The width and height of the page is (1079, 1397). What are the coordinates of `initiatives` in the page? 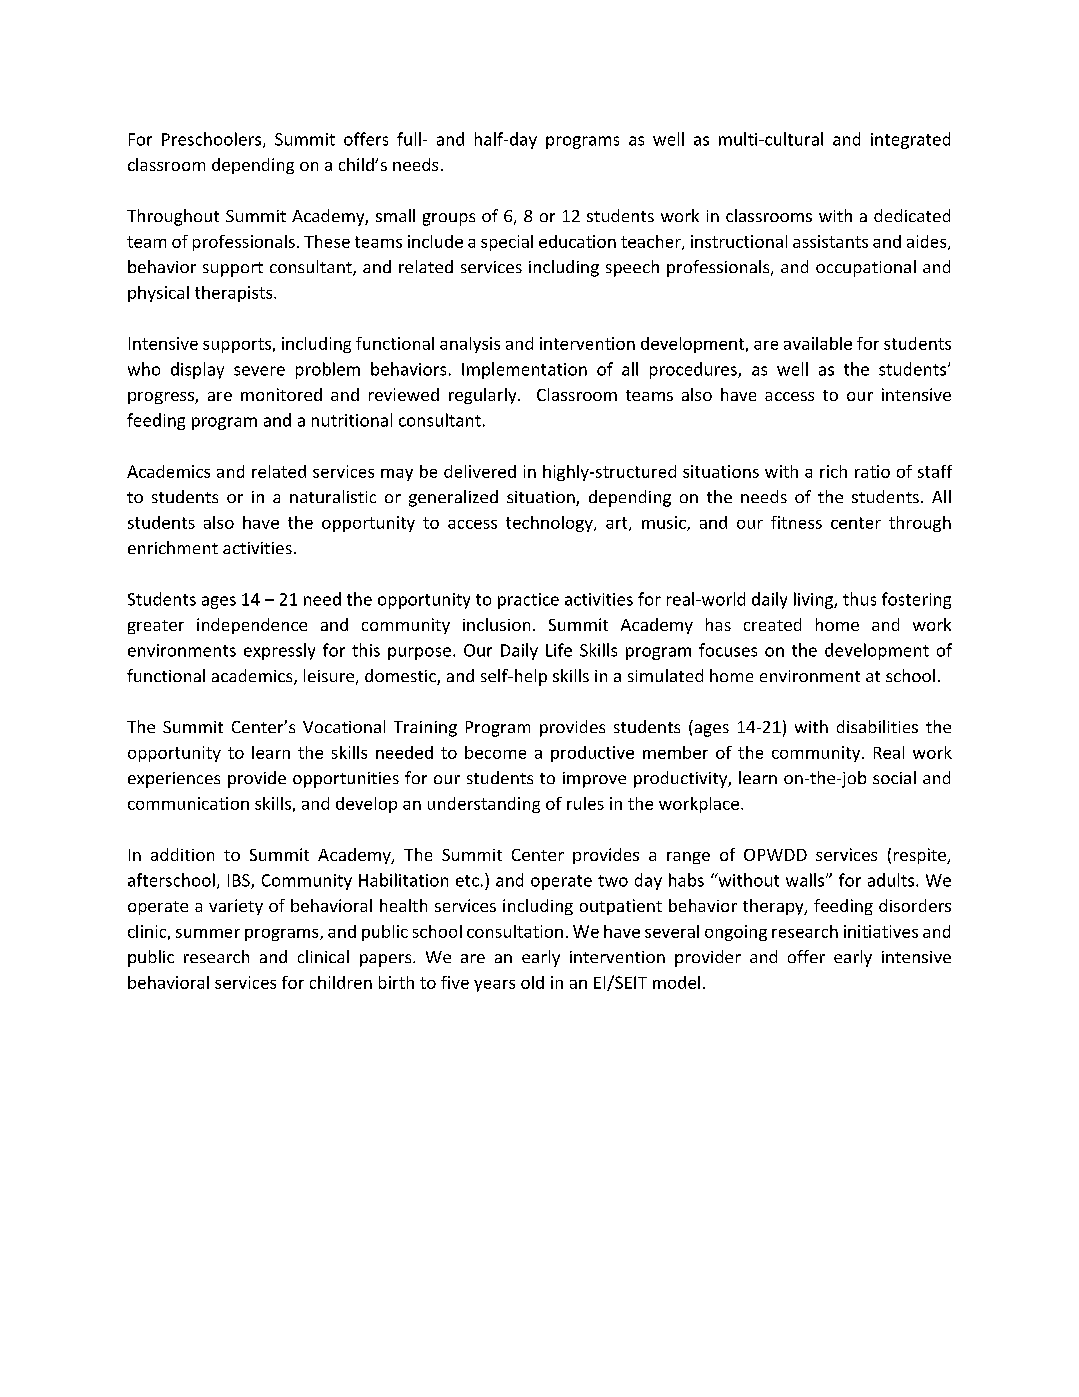 It's located at (881, 931).
